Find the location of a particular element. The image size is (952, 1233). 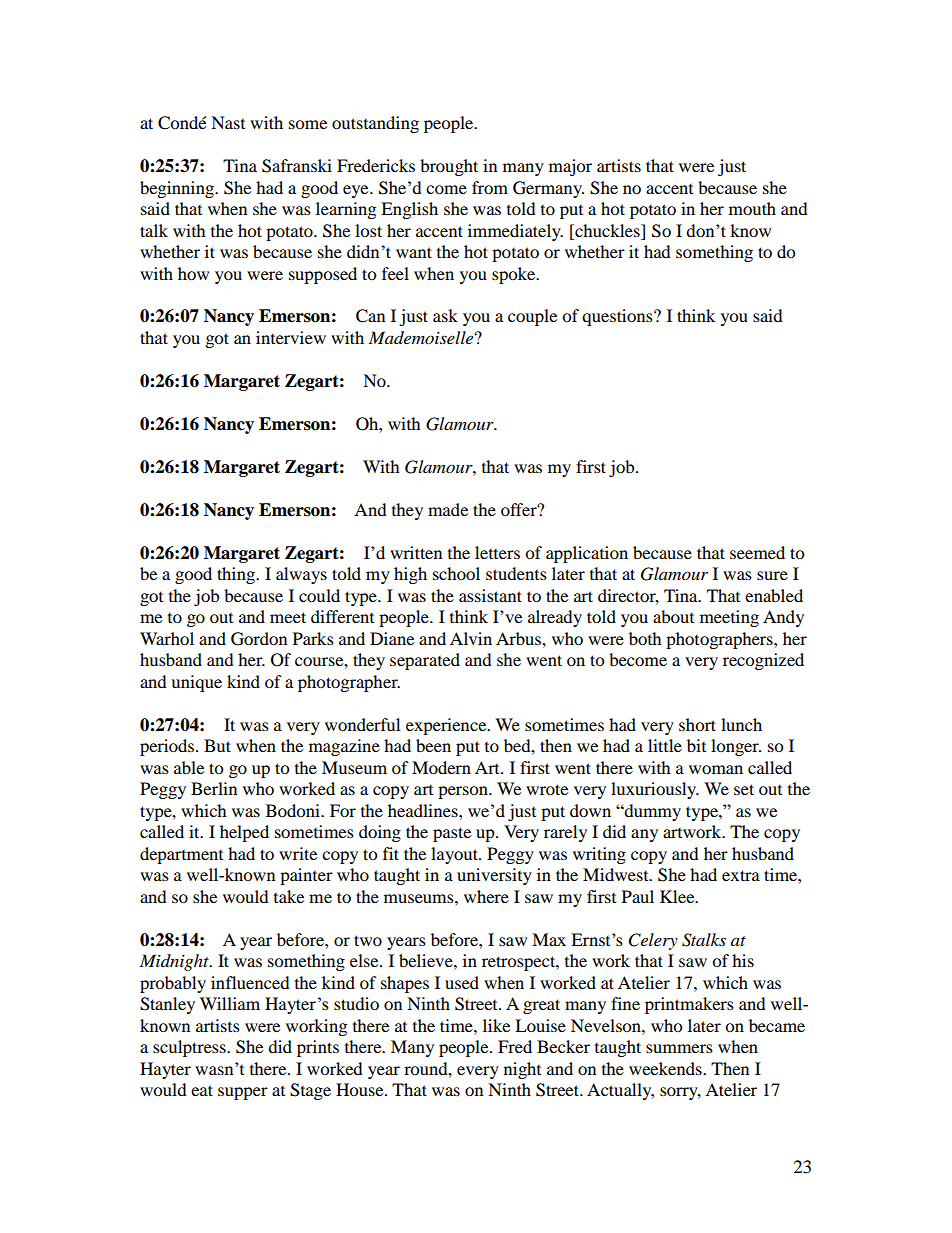

Gordon is located at coordinates (259, 639).
